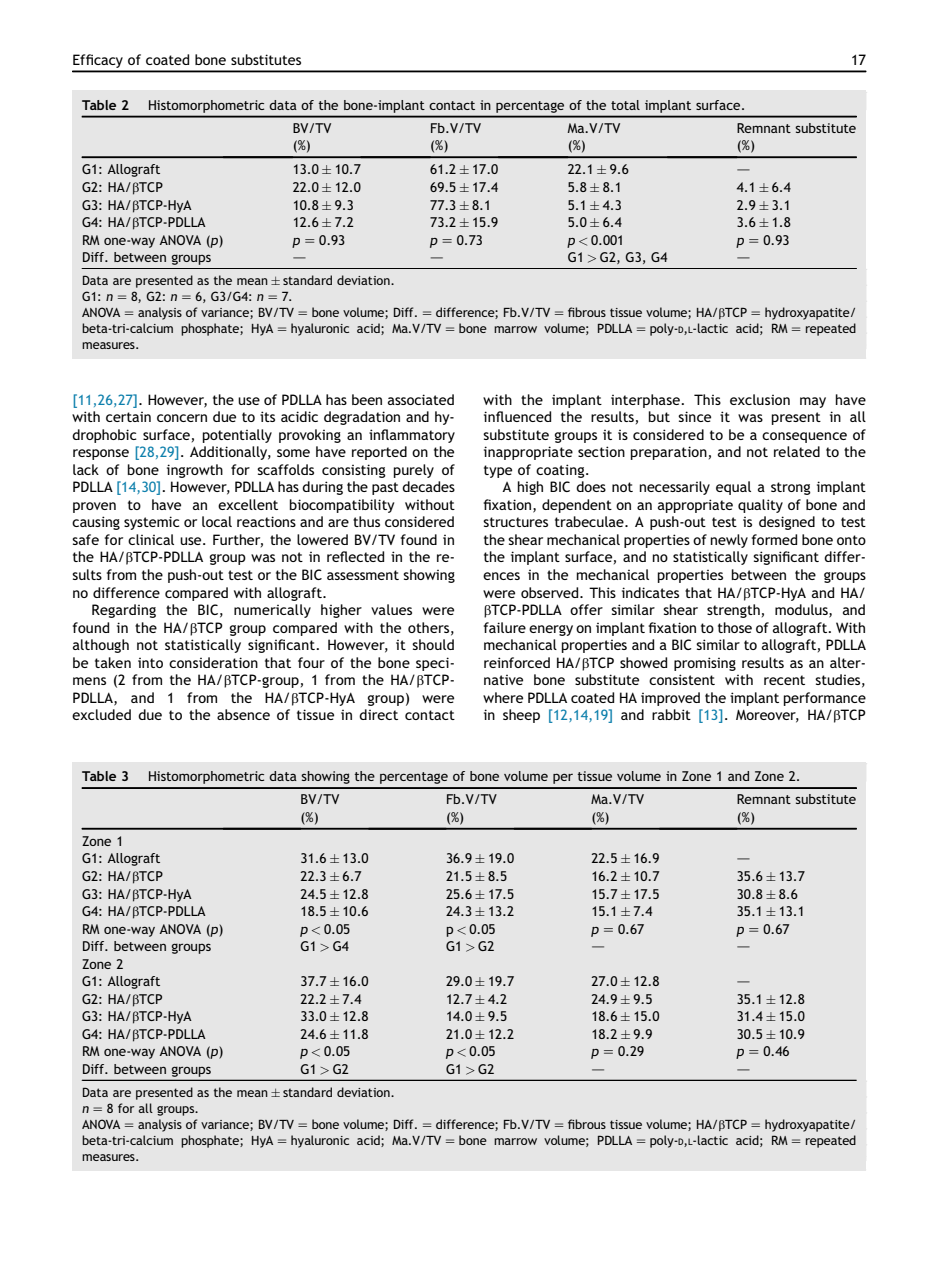 The width and height of the screenshot is (952, 1270). What do you see at coordinates (152, 523) in the screenshot?
I see `systemic` at bounding box center [152, 523].
